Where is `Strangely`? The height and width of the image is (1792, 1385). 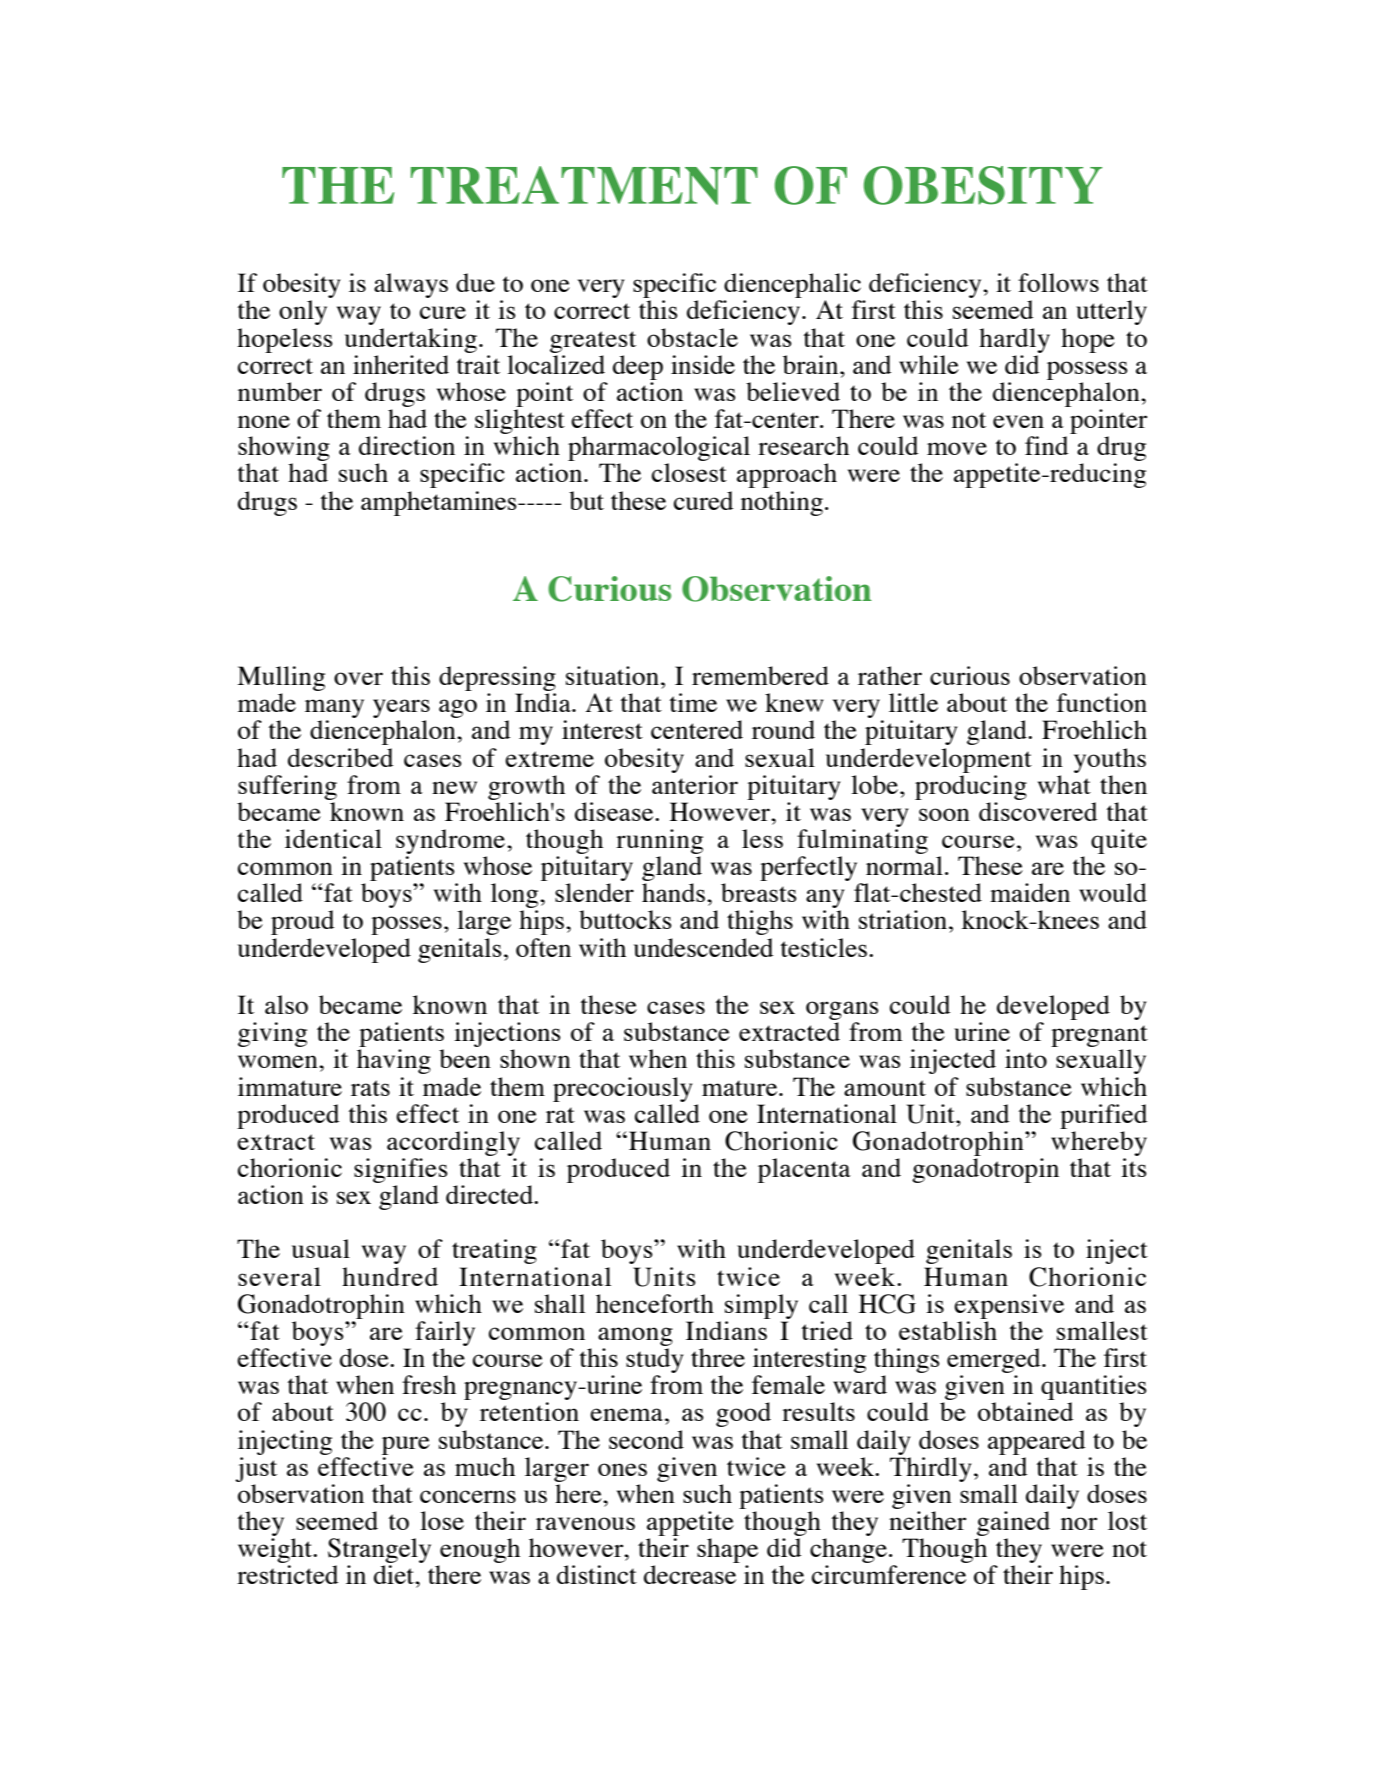
Strangely is located at coordinates (379, 1552).
